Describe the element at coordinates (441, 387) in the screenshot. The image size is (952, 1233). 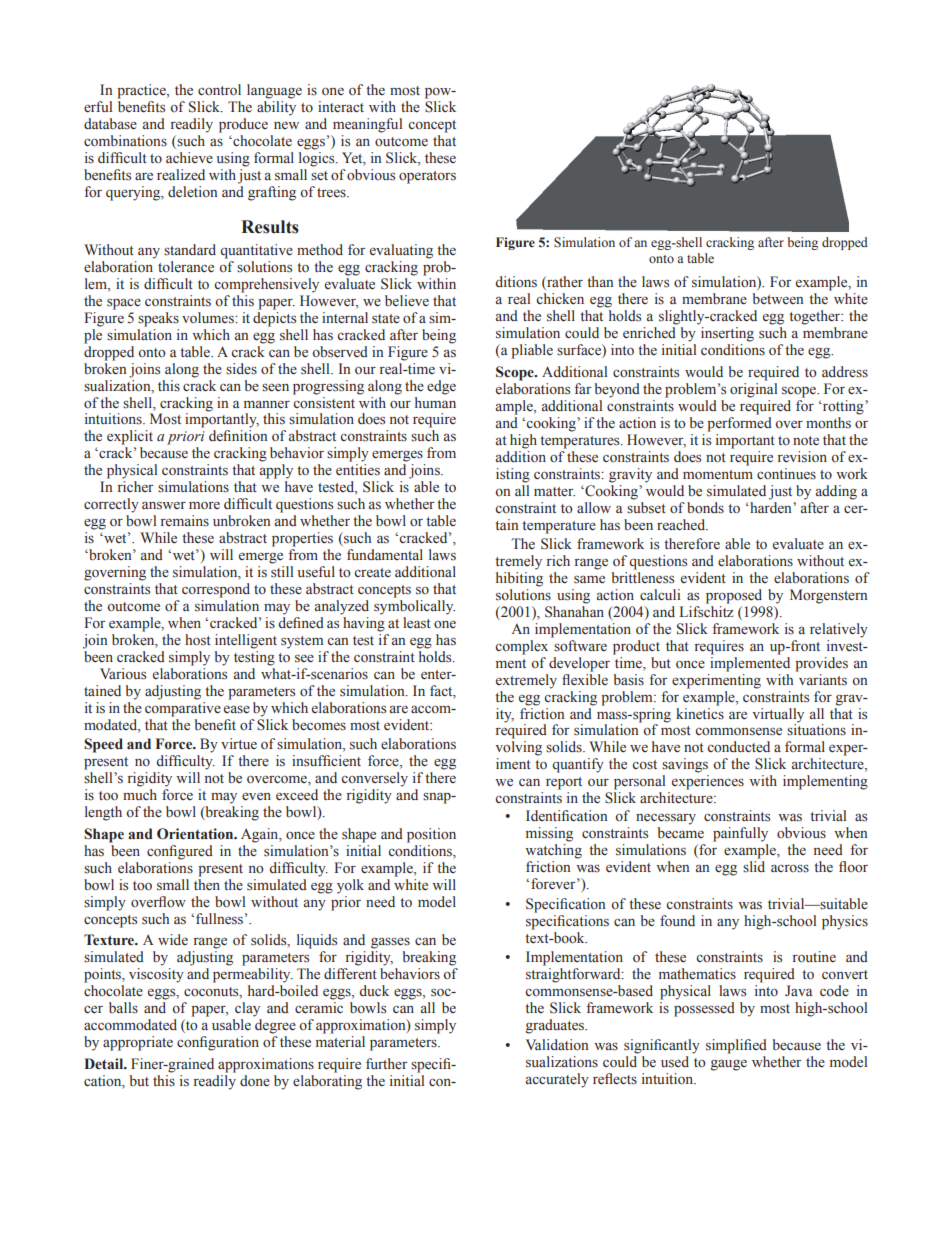
I see `edge` at that location.
